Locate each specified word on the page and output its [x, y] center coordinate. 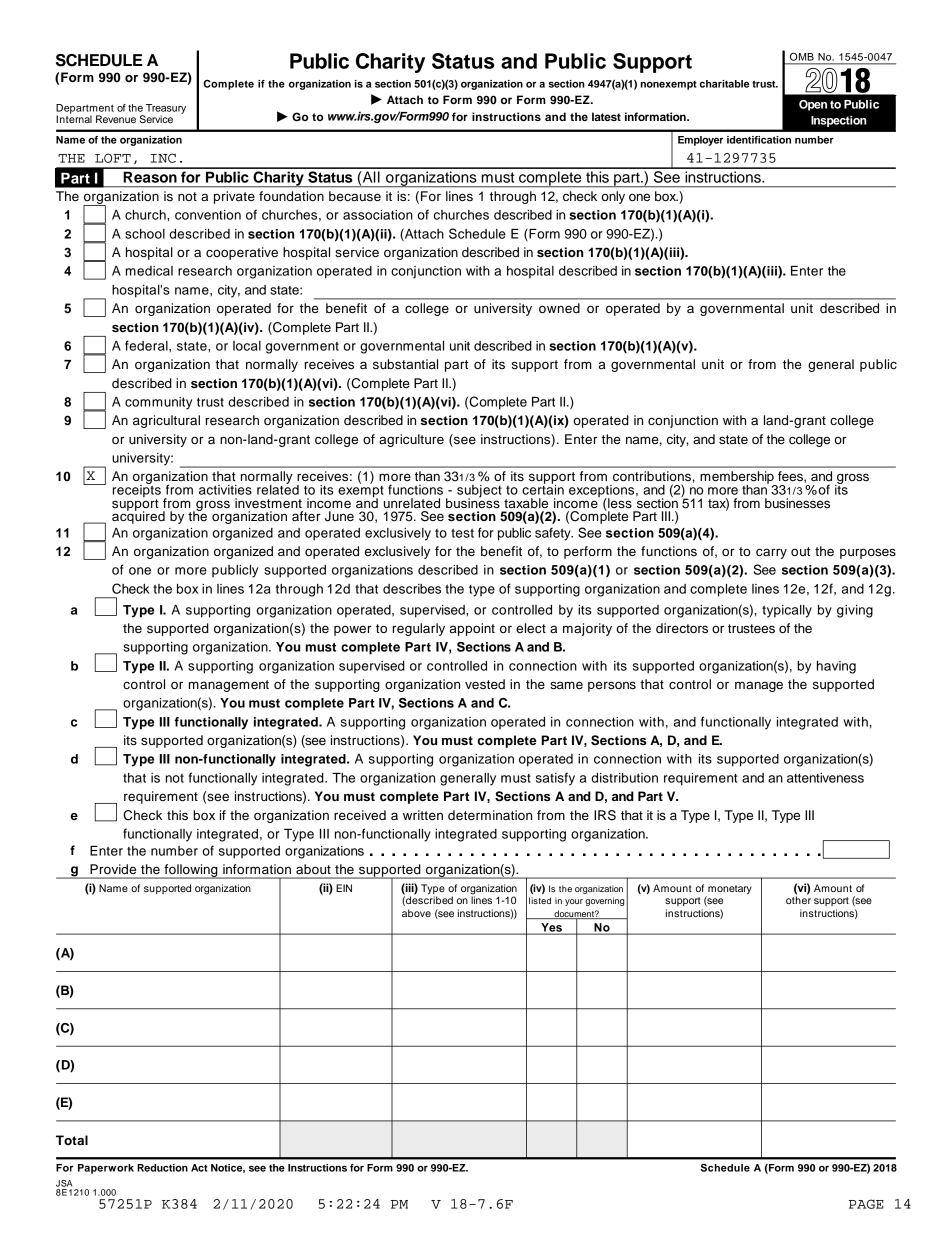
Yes [551, 928]
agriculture [411, 440]
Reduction [162, 1168]
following [191, 871]
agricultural [166, 421]
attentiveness [825, 778]
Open [813, 105]
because [355, 196]
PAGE [866, 1204]
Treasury [165, 110]
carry [771, 553]
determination [490, 815]
